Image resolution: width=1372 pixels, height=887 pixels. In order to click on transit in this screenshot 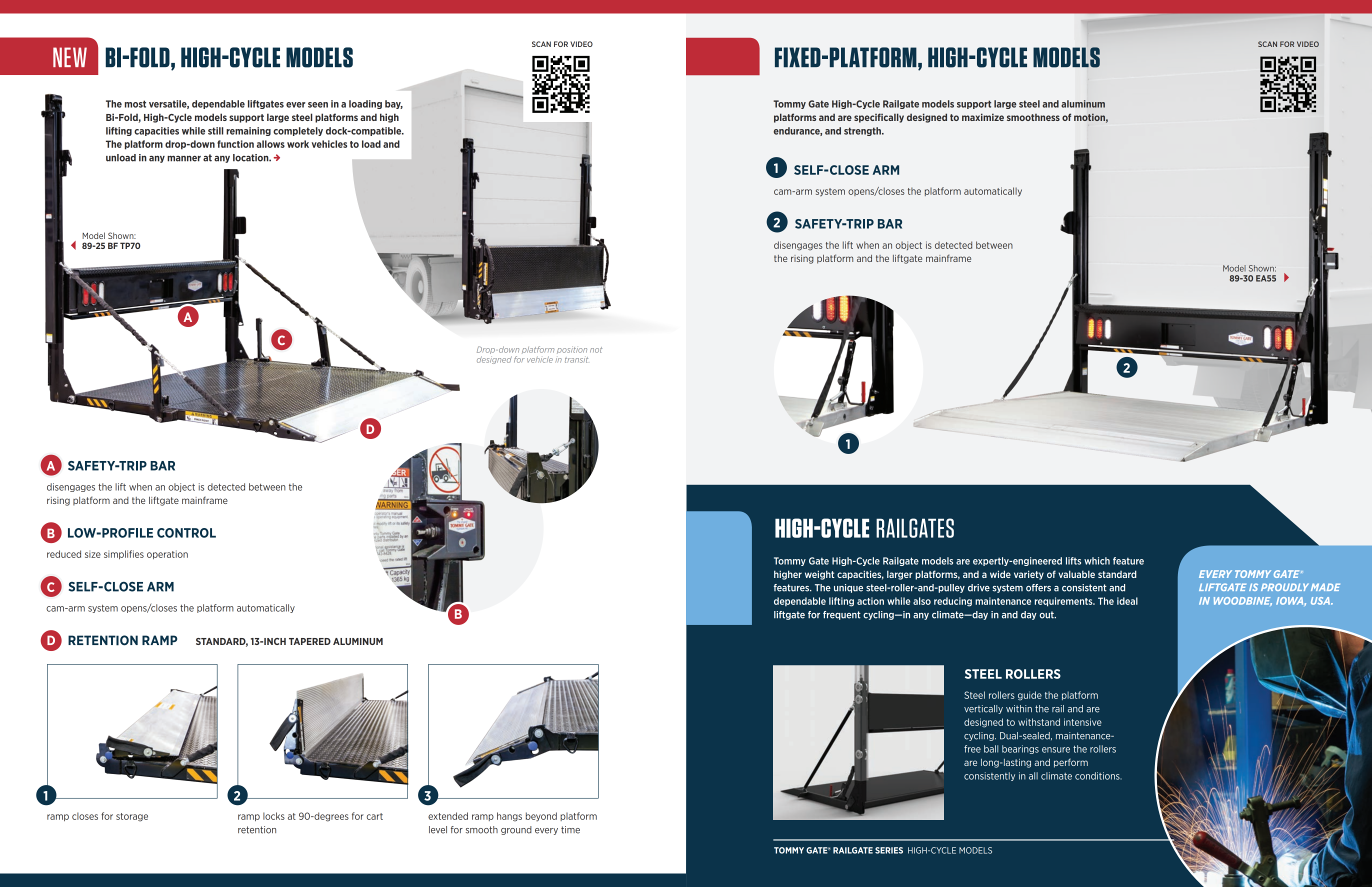, I will do `click(576, 360)`.
